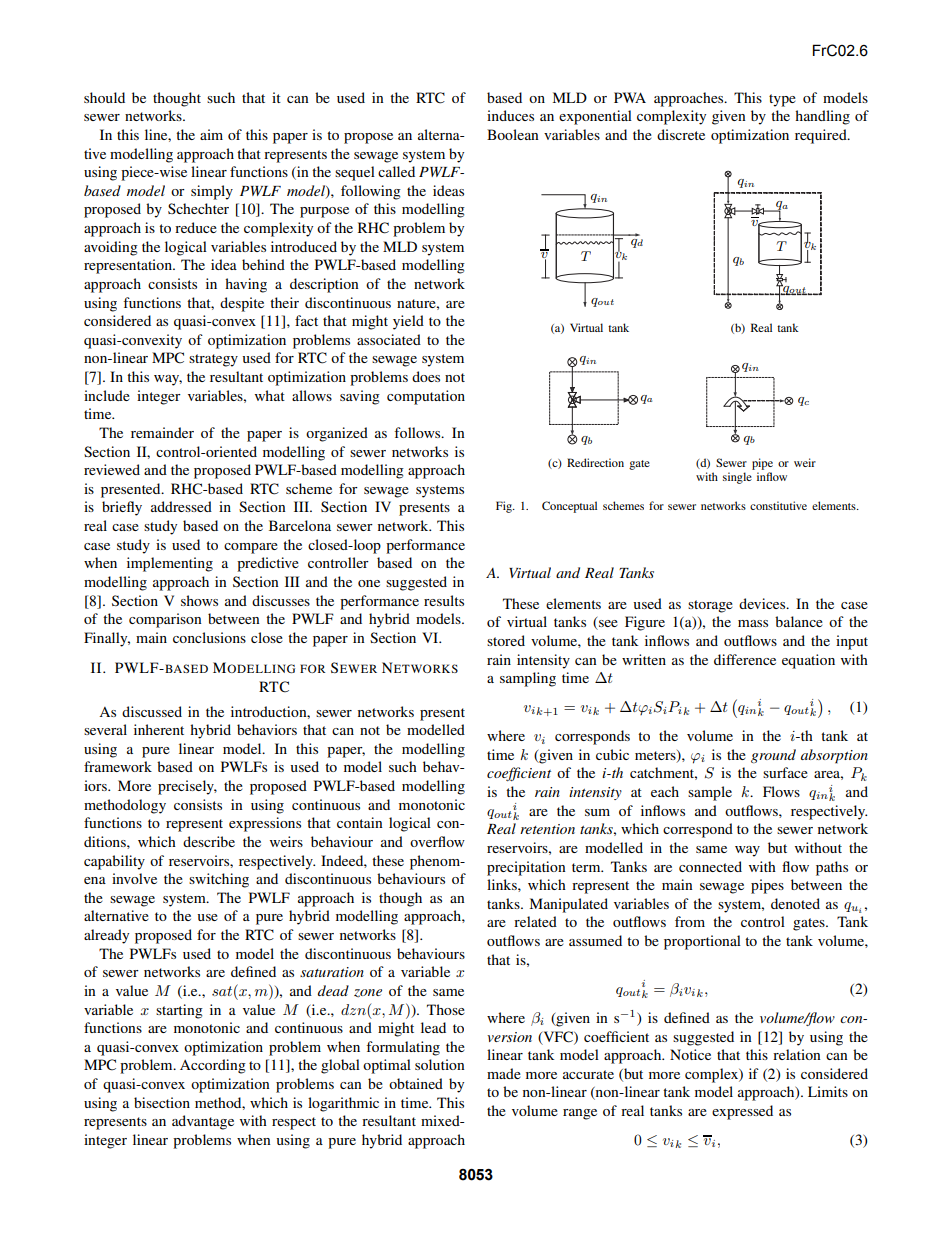 The image size is (952, 1233). Describe the element at coordinates (199, 600) in the image. I see `shows` at that location.
